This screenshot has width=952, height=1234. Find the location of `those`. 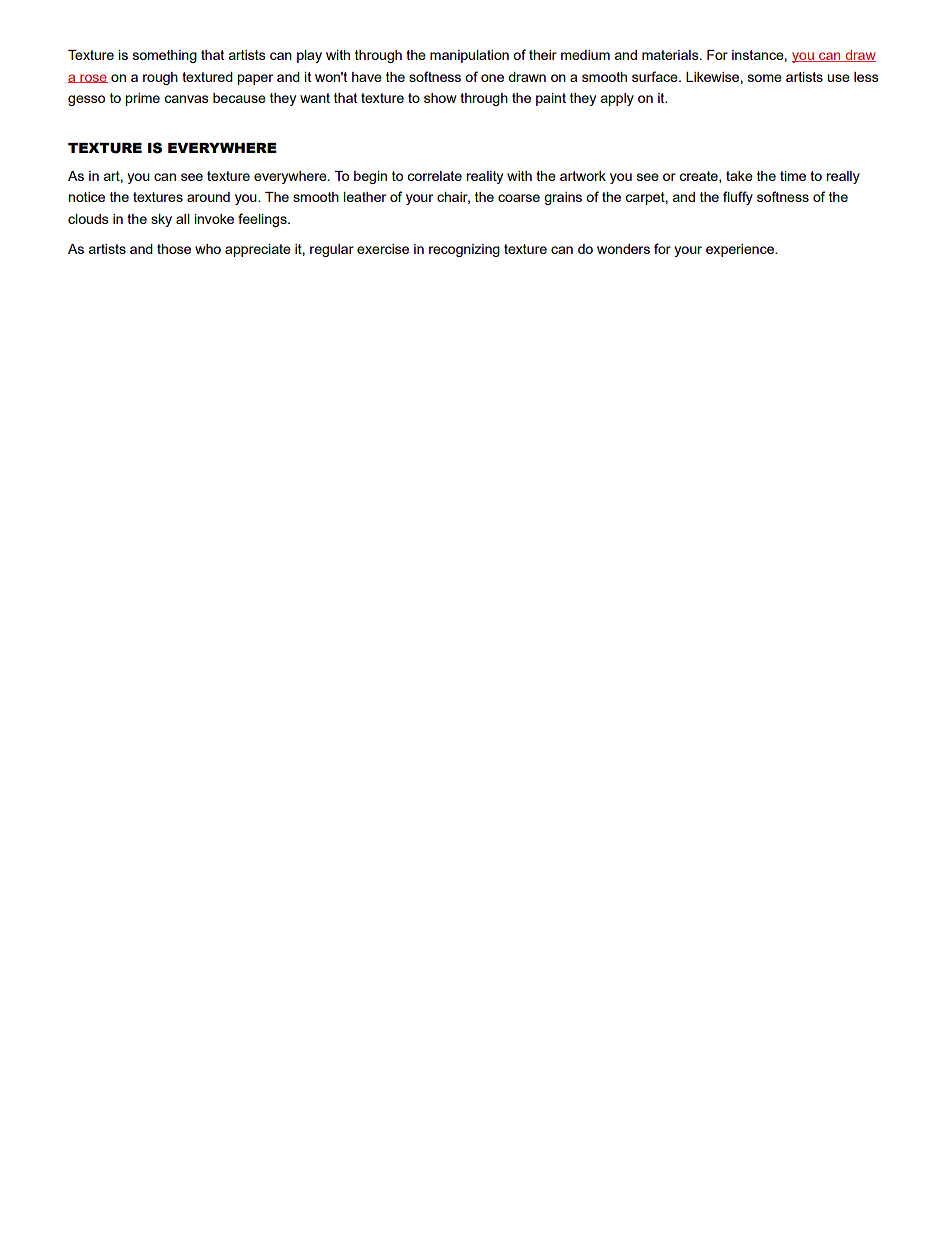

those is located at coordinates (174, 249).
